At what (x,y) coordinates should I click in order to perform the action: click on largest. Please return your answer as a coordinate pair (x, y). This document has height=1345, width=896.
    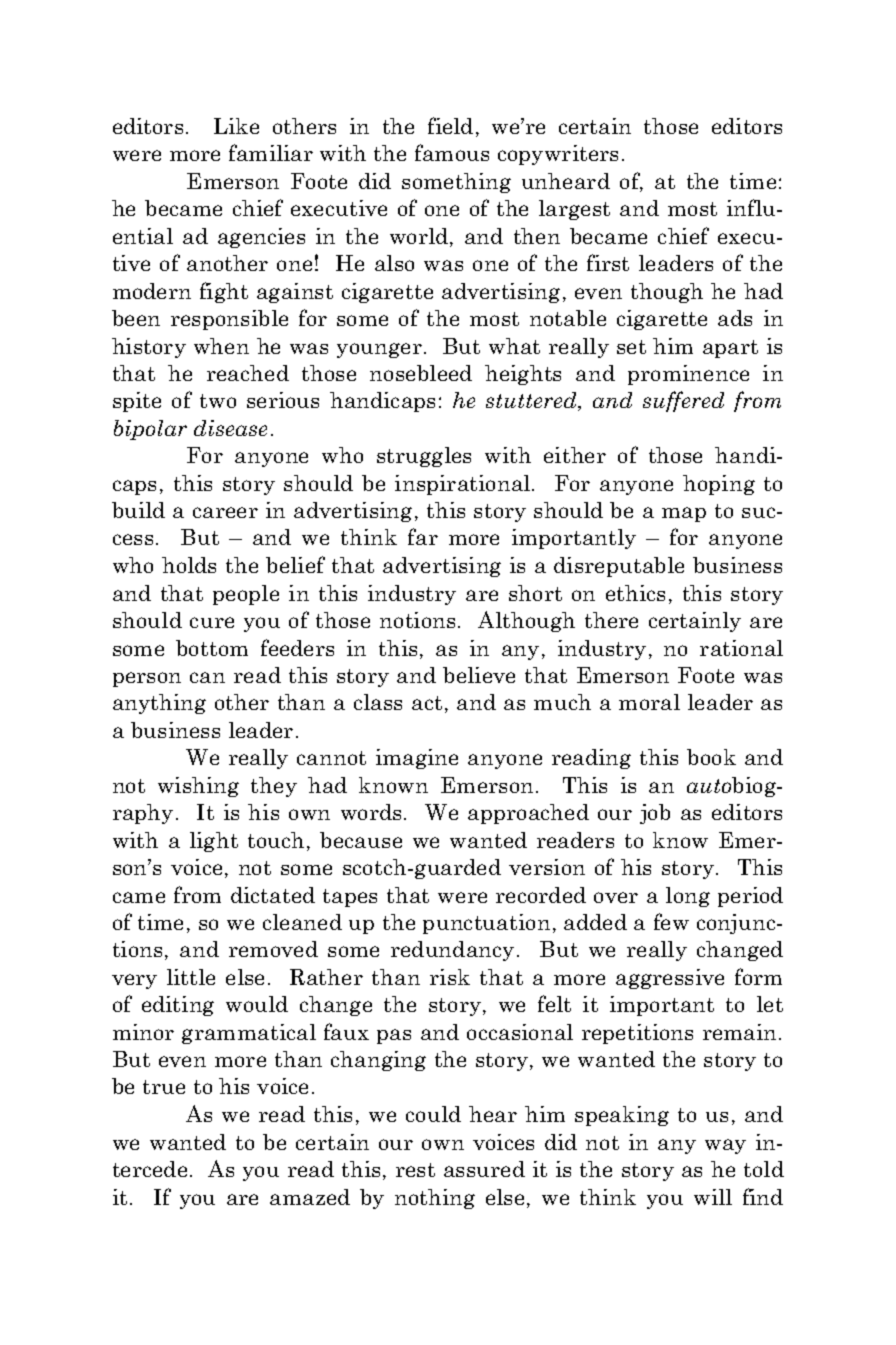
    Looking at the image, I should click on (574, 210).
